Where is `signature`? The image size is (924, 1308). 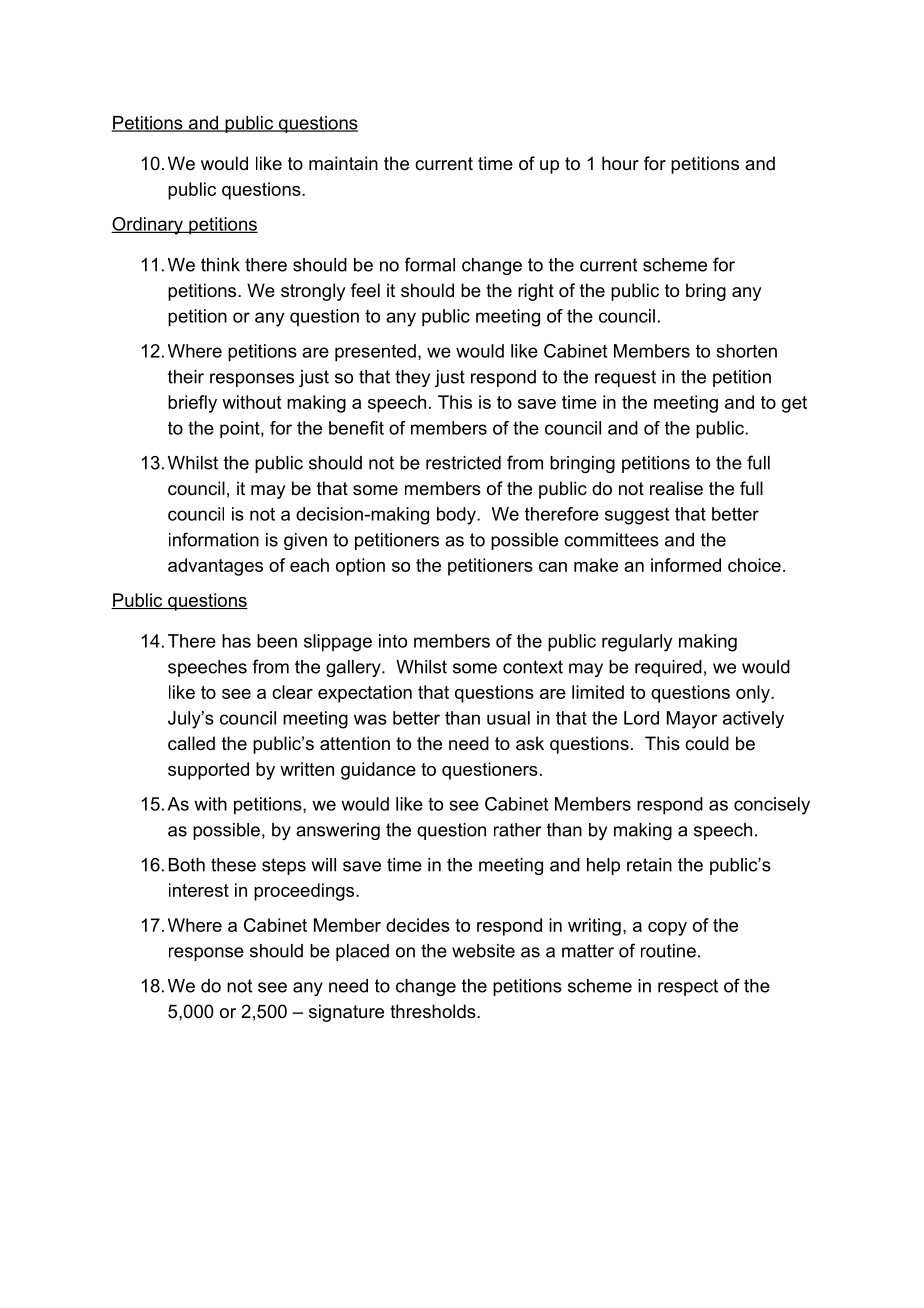 signature is located at coordinates (346, 1013).
